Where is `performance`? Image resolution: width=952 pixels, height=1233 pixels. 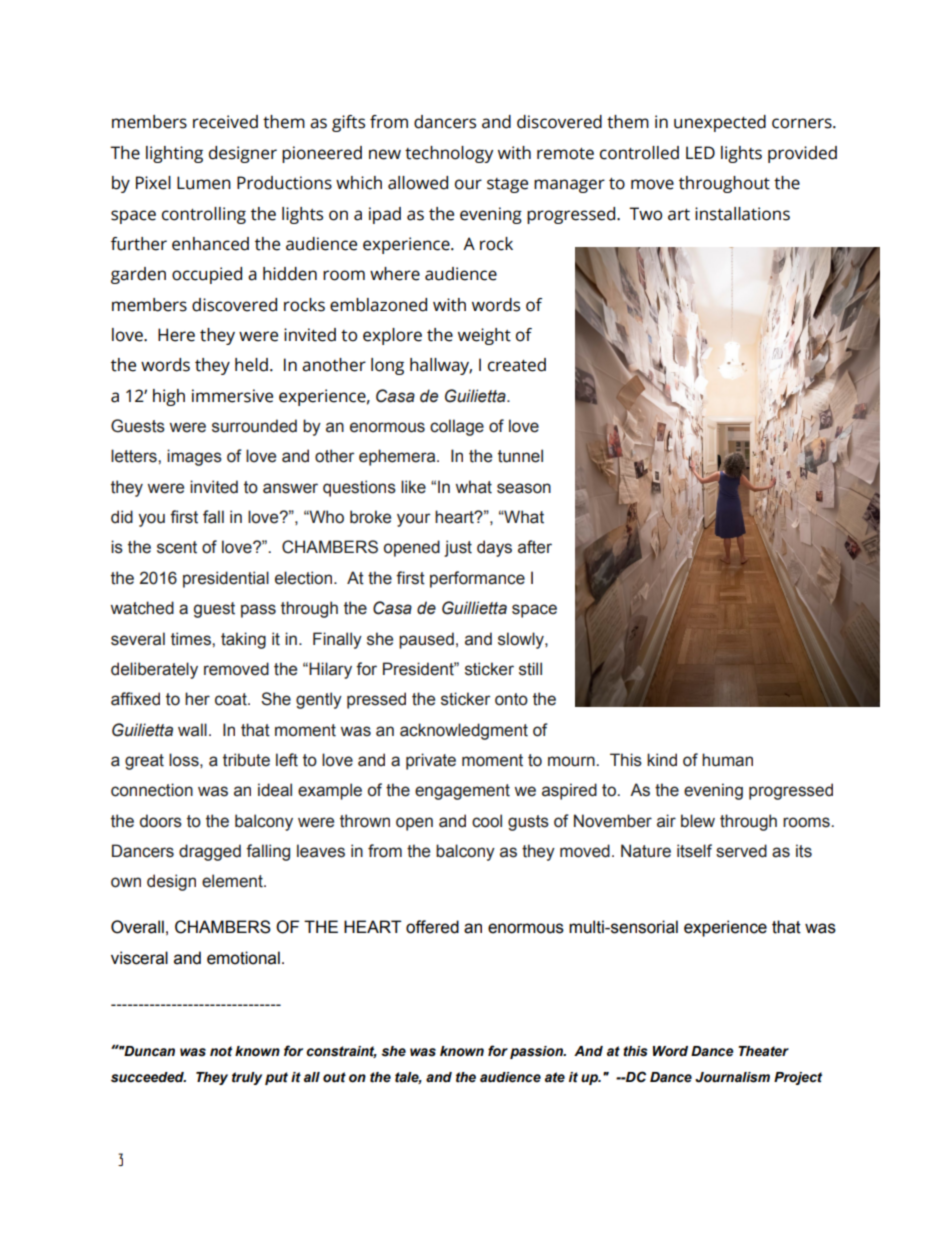 performance is located at coordinates (477, 579).
